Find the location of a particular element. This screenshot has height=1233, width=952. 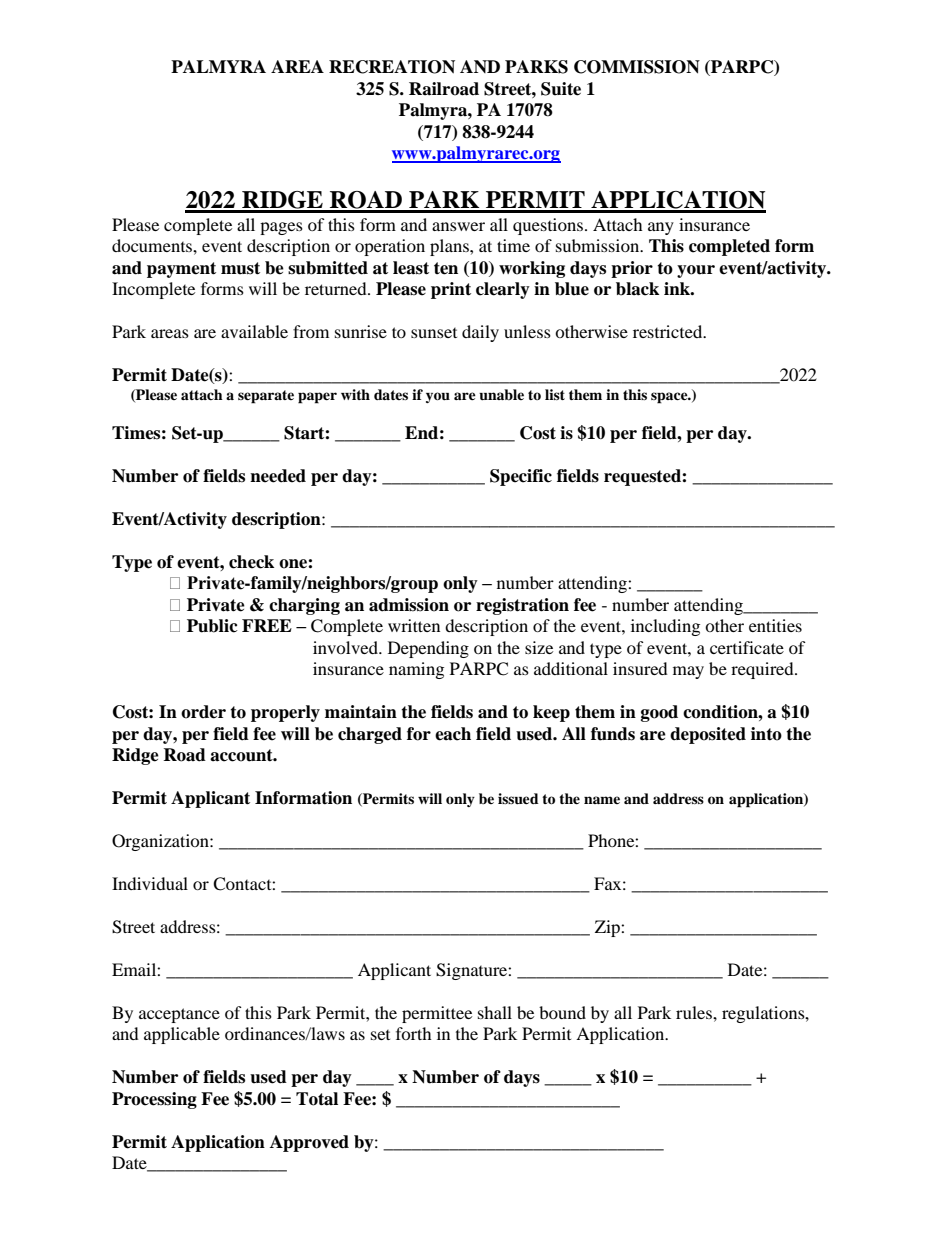

RECREATION is located at coordinates (392, 67).
